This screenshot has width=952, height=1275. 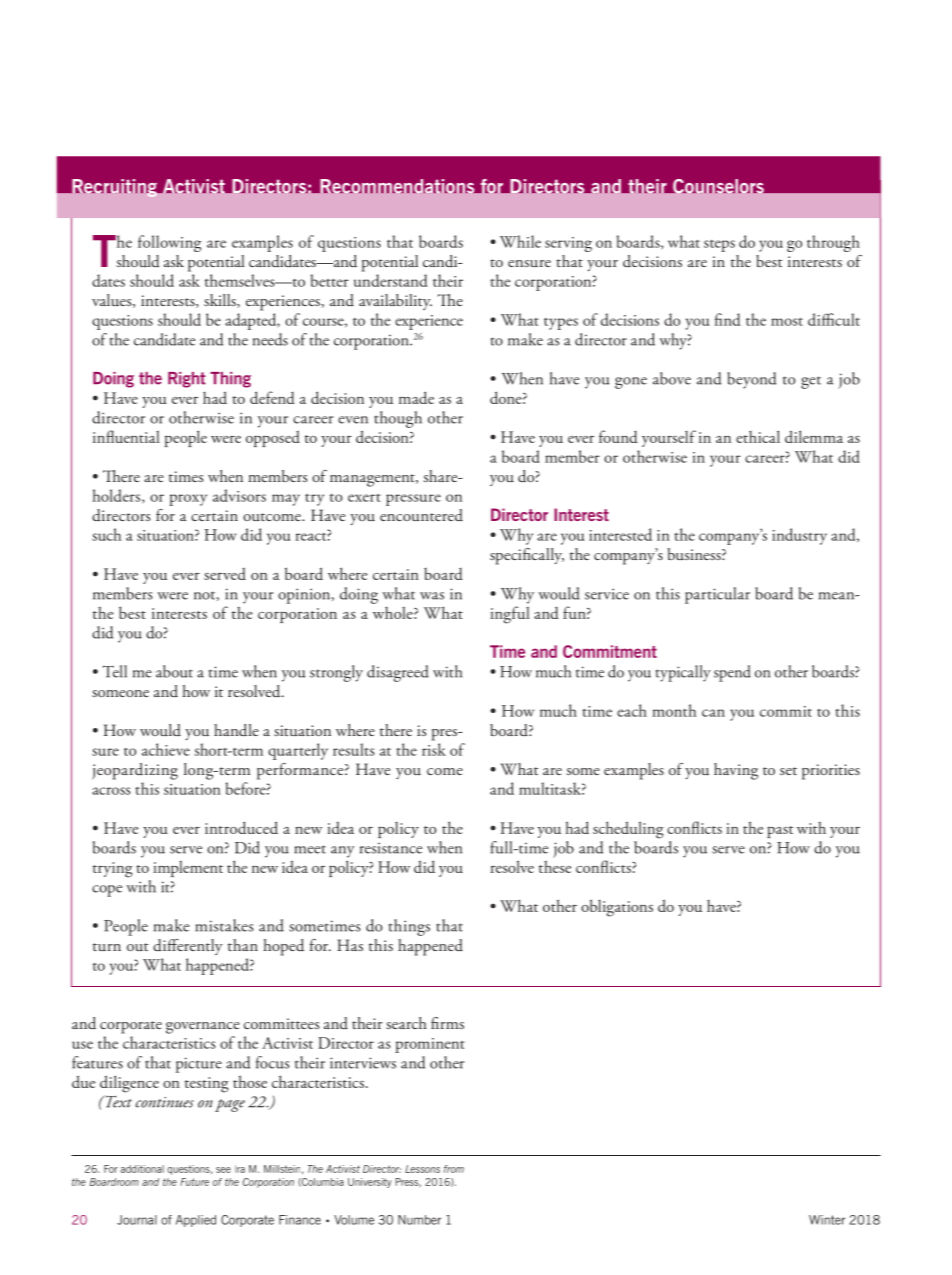 What do you see at coordinates (719, 246) in the screenshot?
I see `steps` at bounding box center [719, 246].
